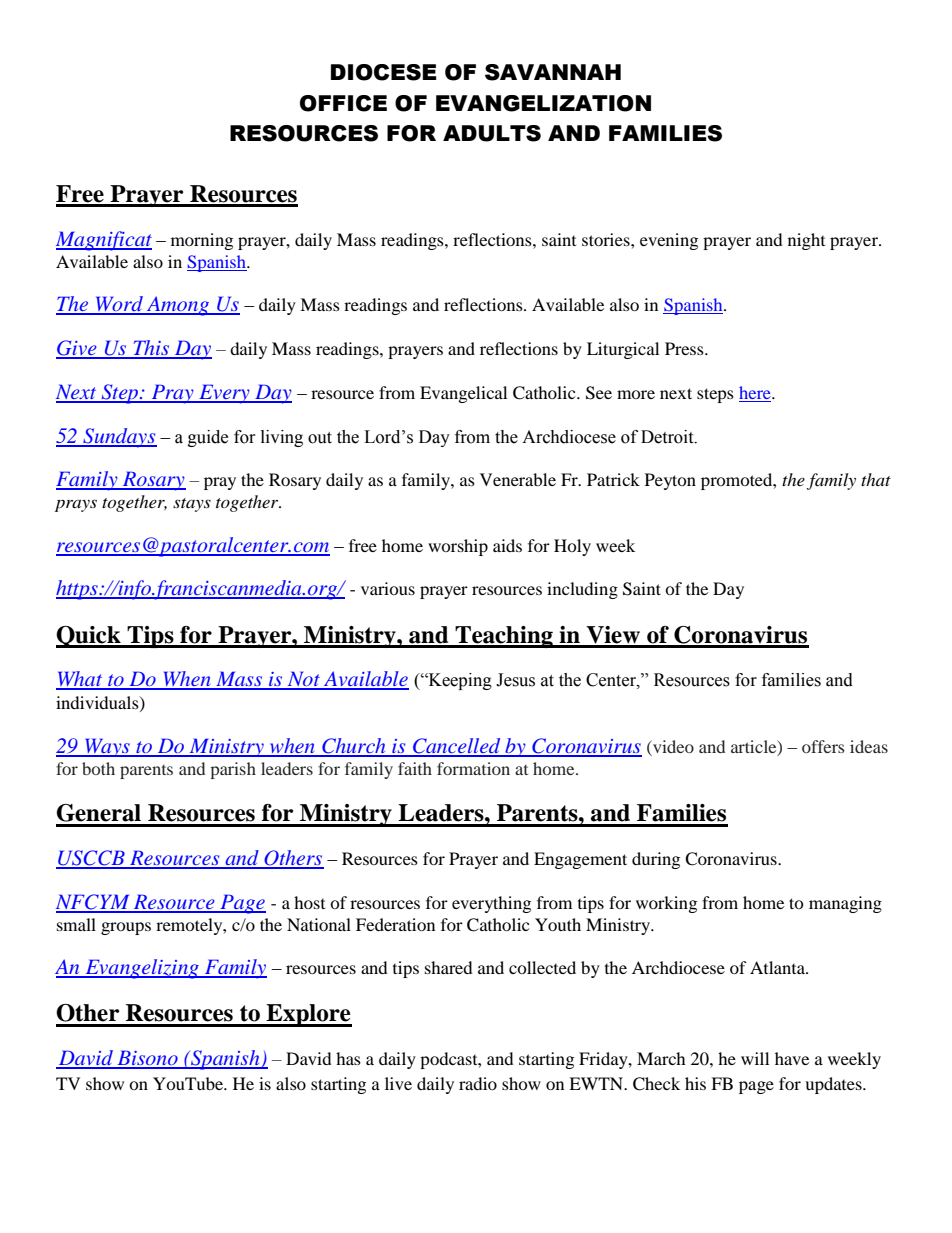 This page has width=952, height=1233. Describe the element at coordinates (492, 133) in the page. I see `ADULTS` at that location.
